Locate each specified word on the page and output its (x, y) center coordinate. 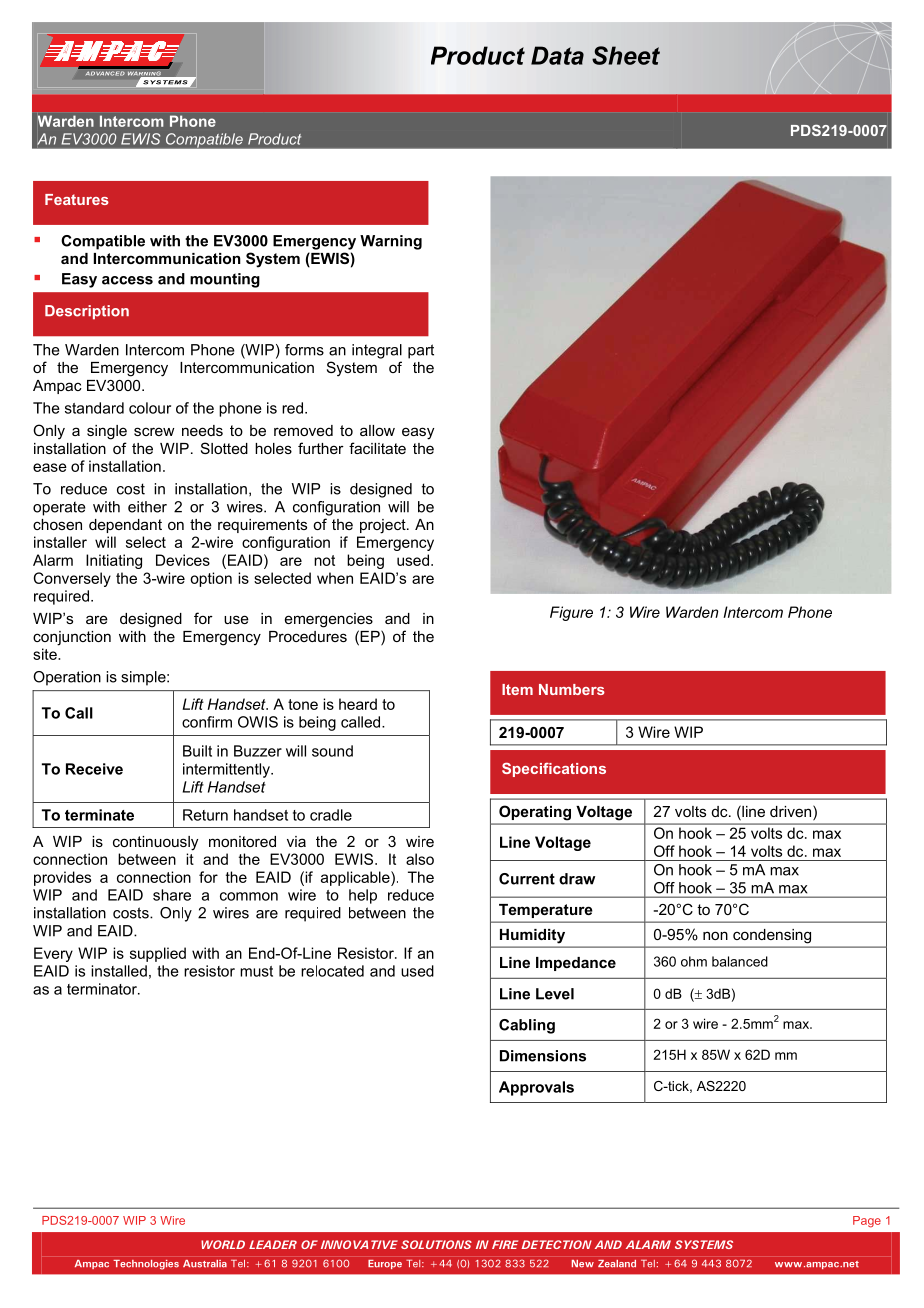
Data (557, 55)
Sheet (626, 55)
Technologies (146, 1265)
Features (77, 199)
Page (867, 1222)
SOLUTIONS (436, 1244)
